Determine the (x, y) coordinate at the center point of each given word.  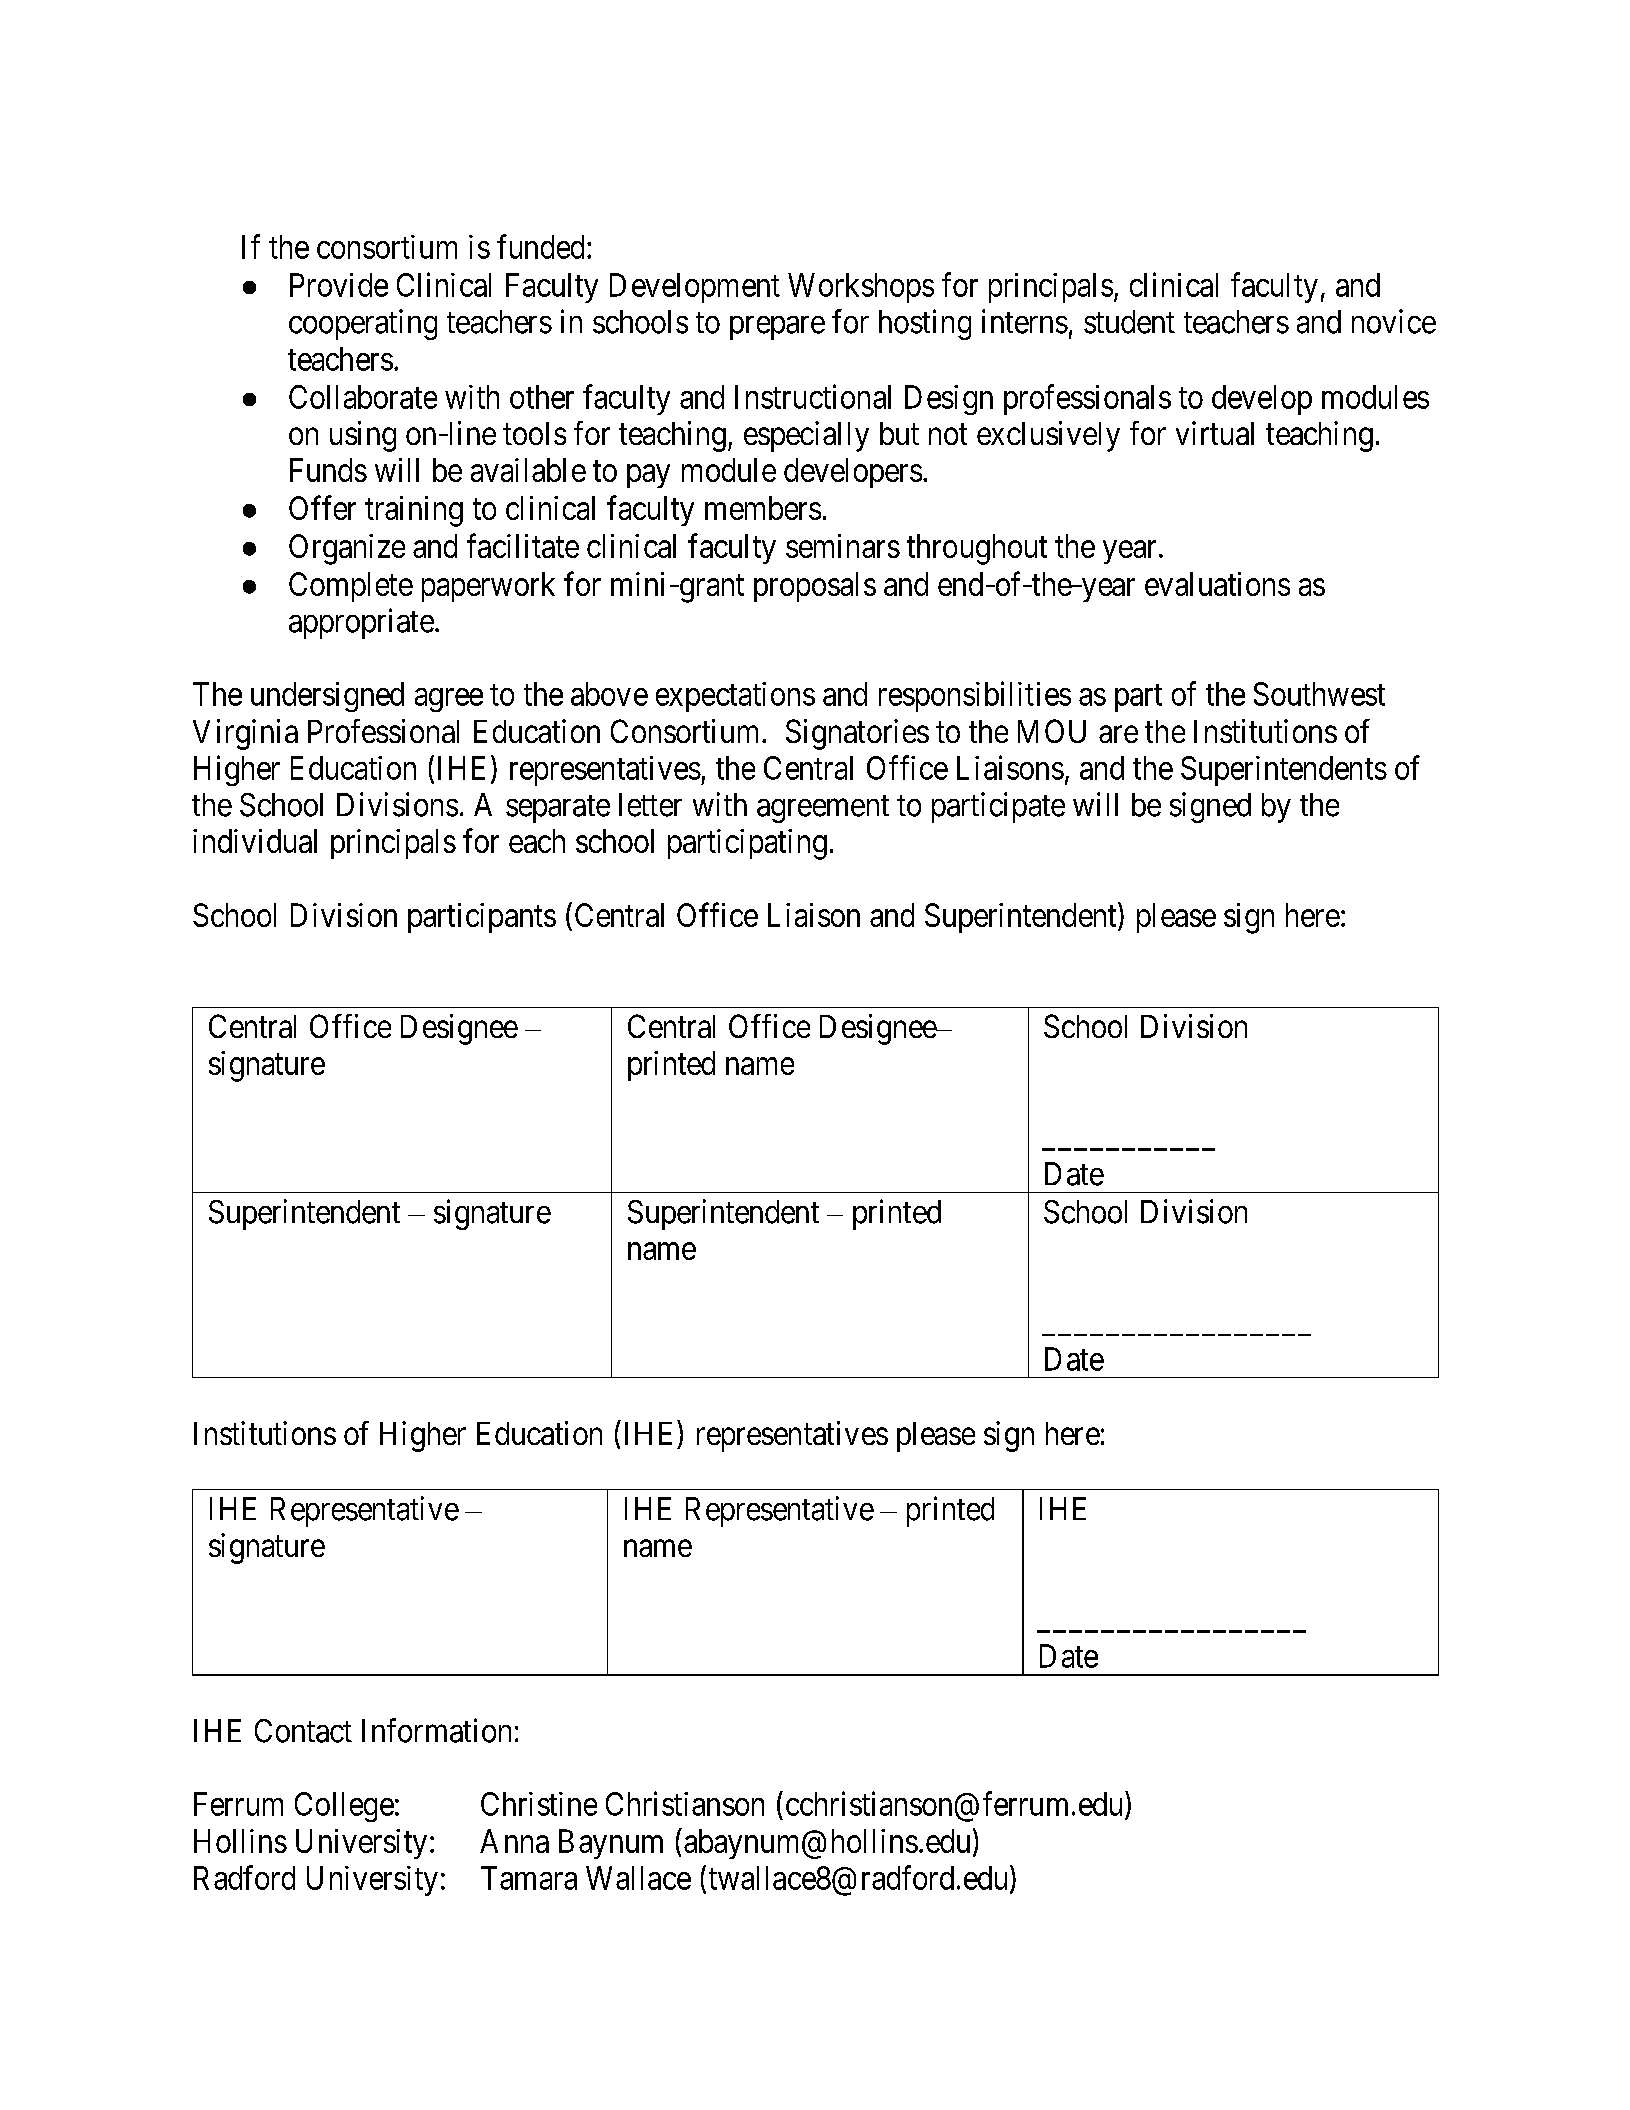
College (344, 1807)
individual (255, 841)
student (1129, 322)
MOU (1052, 731)
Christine (539, 1804)
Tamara (529, 1878)
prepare (777, 328)
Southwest (1319, 694)
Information (436, 1730)
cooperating (363, 324)
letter (650, 805)
